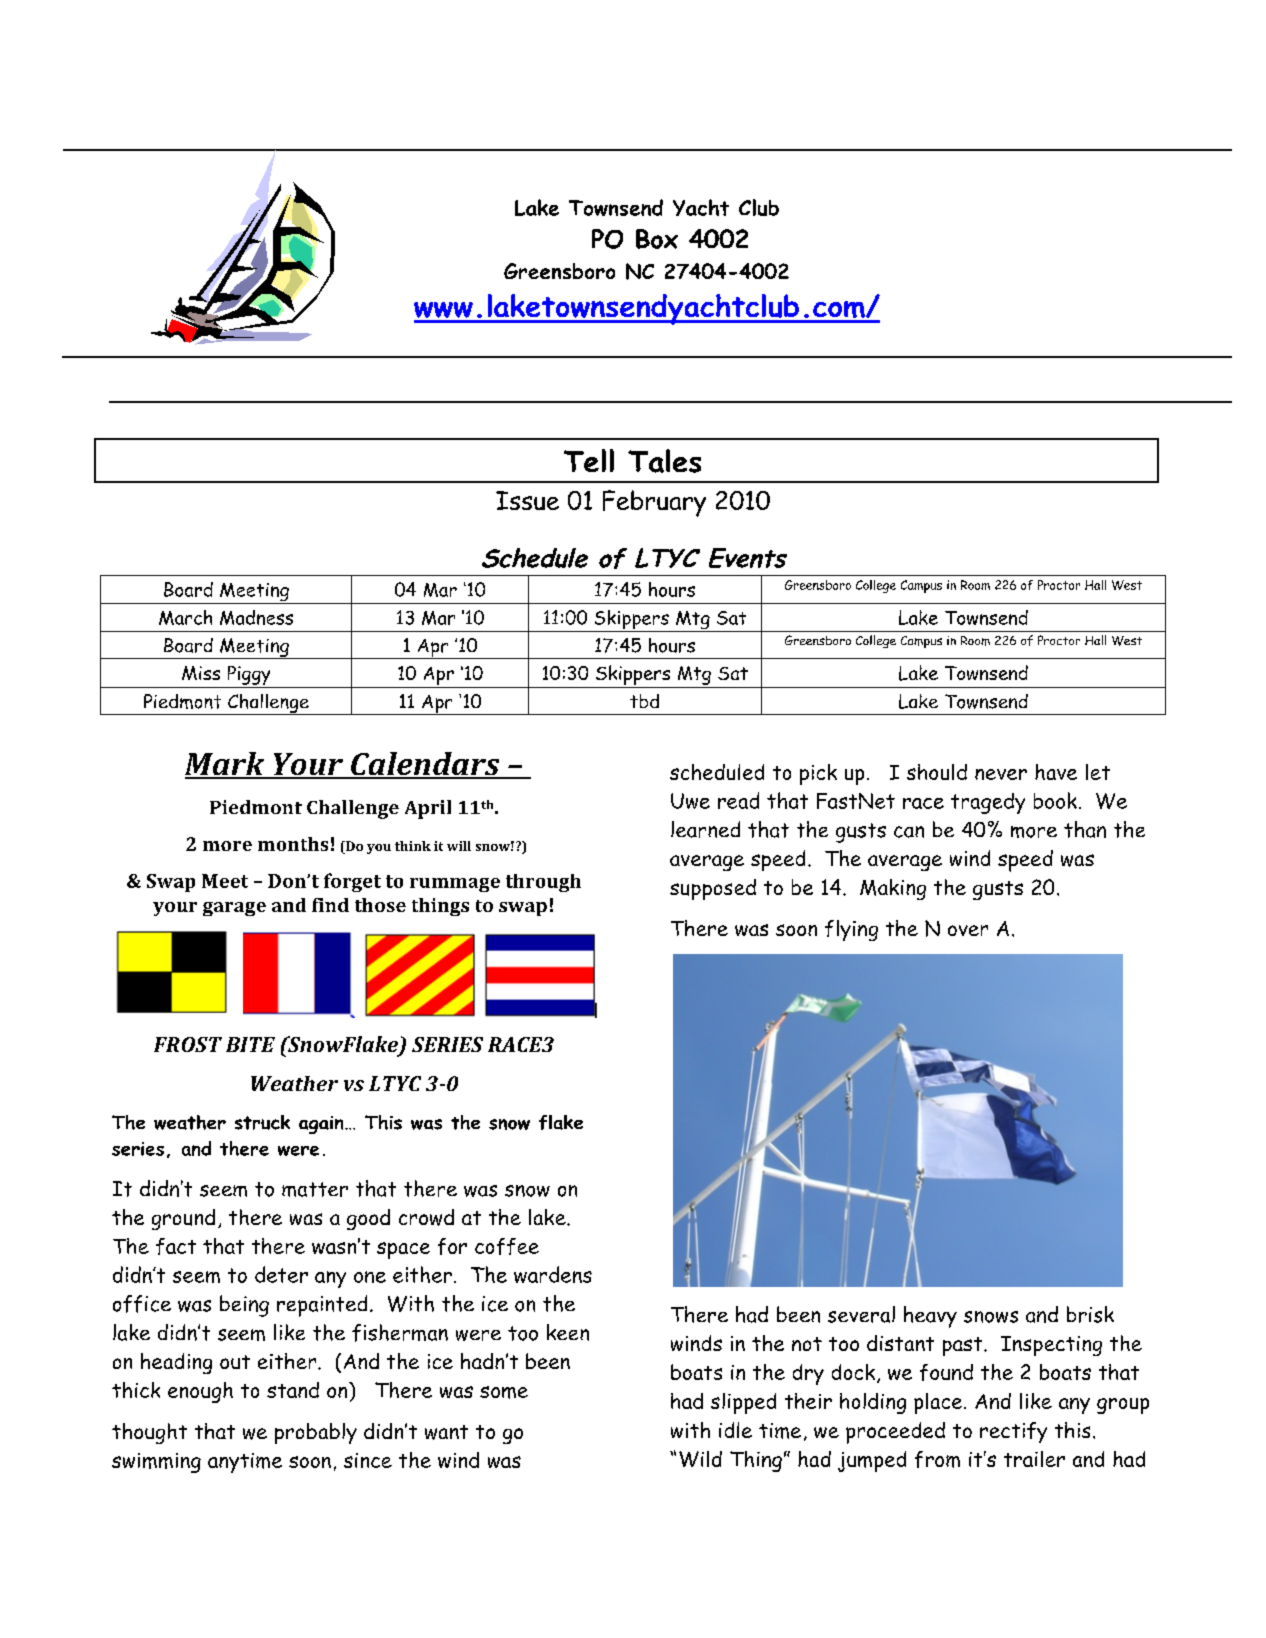 This screenshot has width=1266, height=1638. I want to click on over, so click(968, 930).
